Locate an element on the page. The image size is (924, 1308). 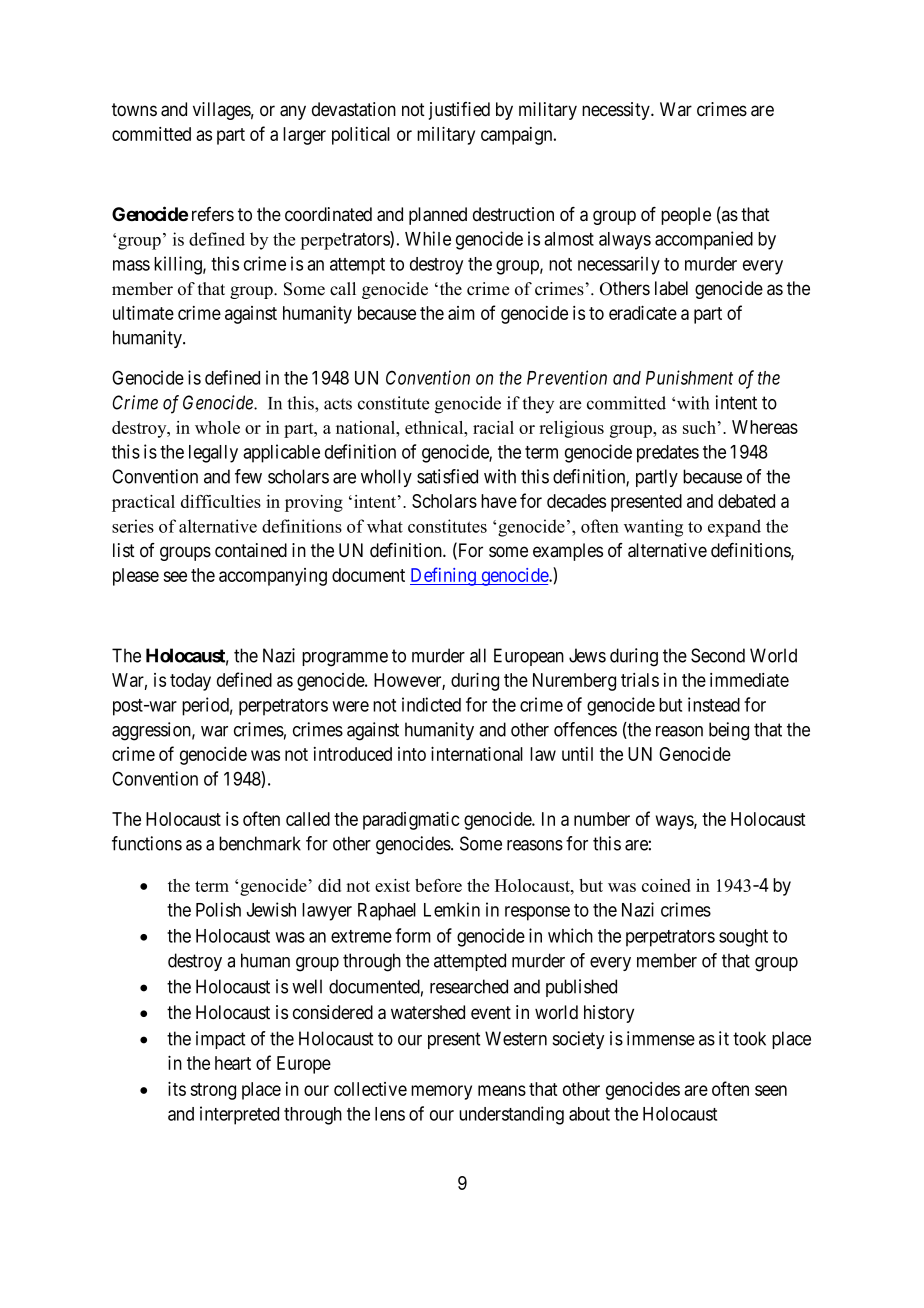
legally is located at coordinates (213, 454).
